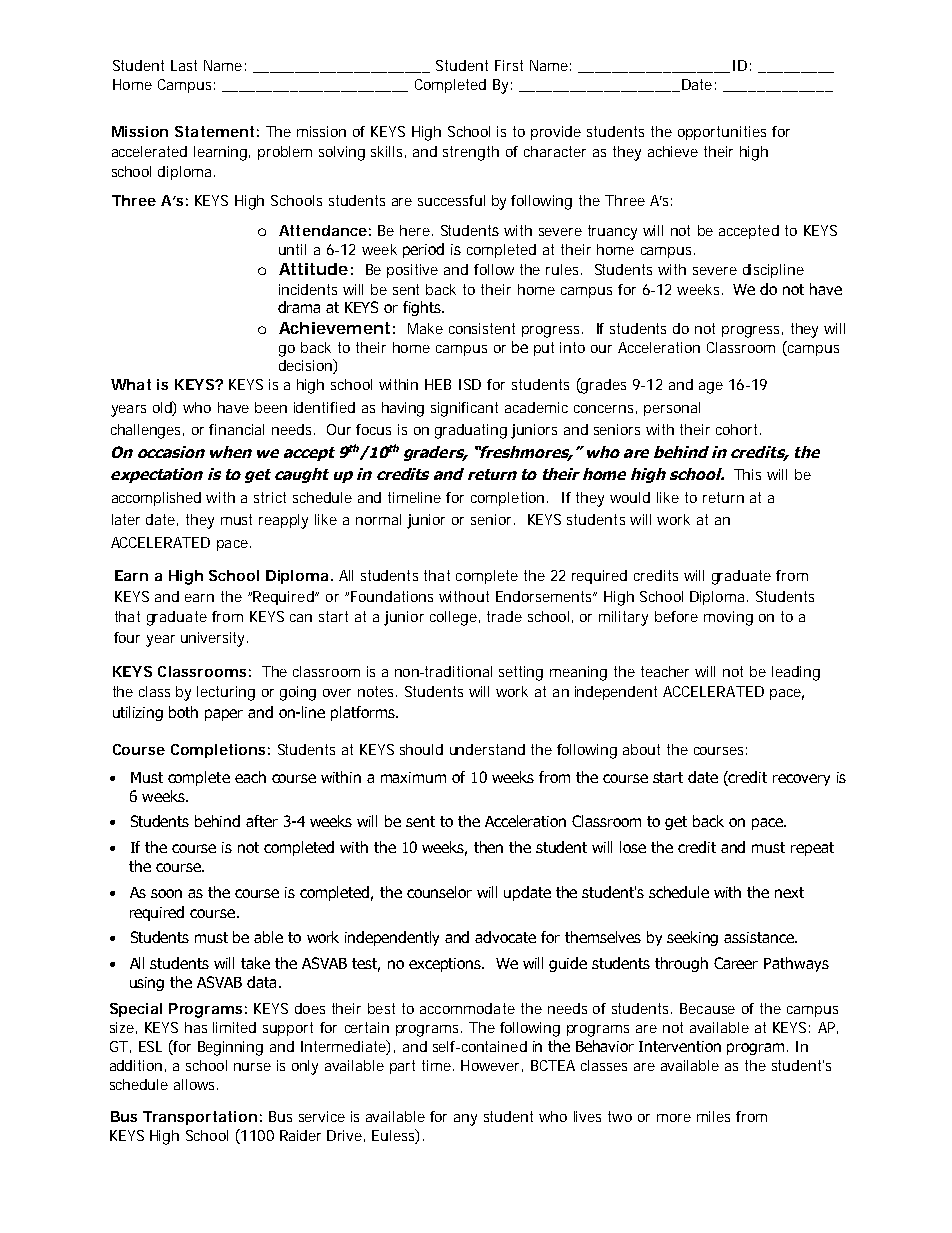 The height and width of the page is (1233, 952). Describe the element at coordinates (200, 1118) in the page. I see `Transportation` at that location.
